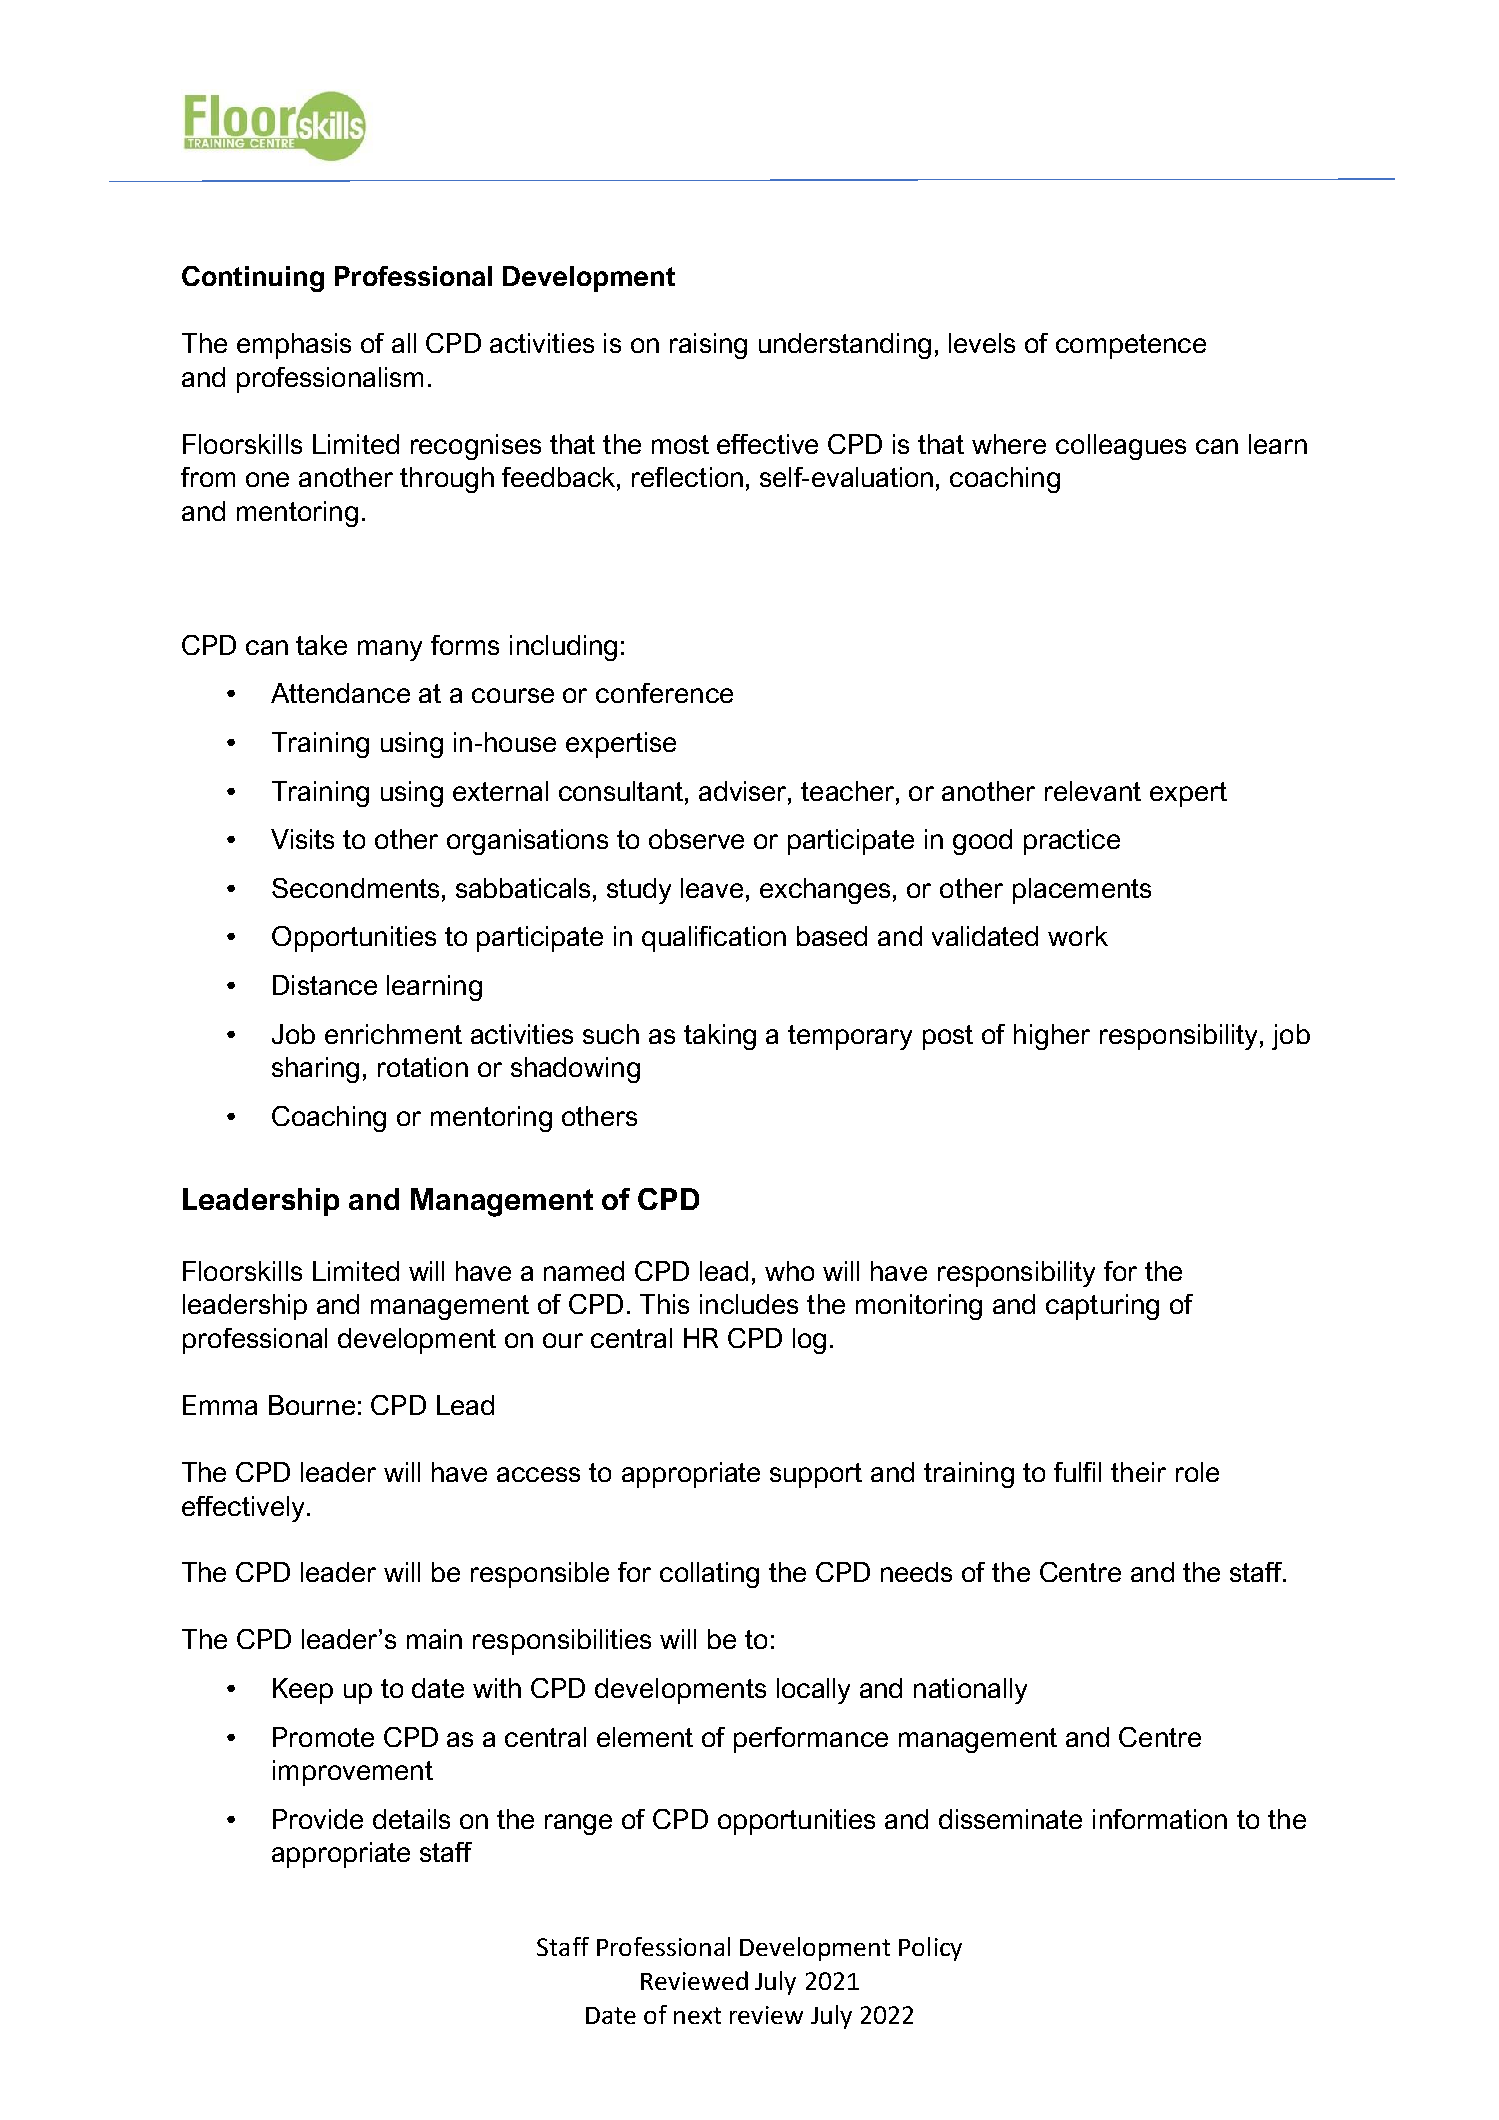 This page has width=1499, height=2120. I want to click on fulfil, so click(1077, 1472).
